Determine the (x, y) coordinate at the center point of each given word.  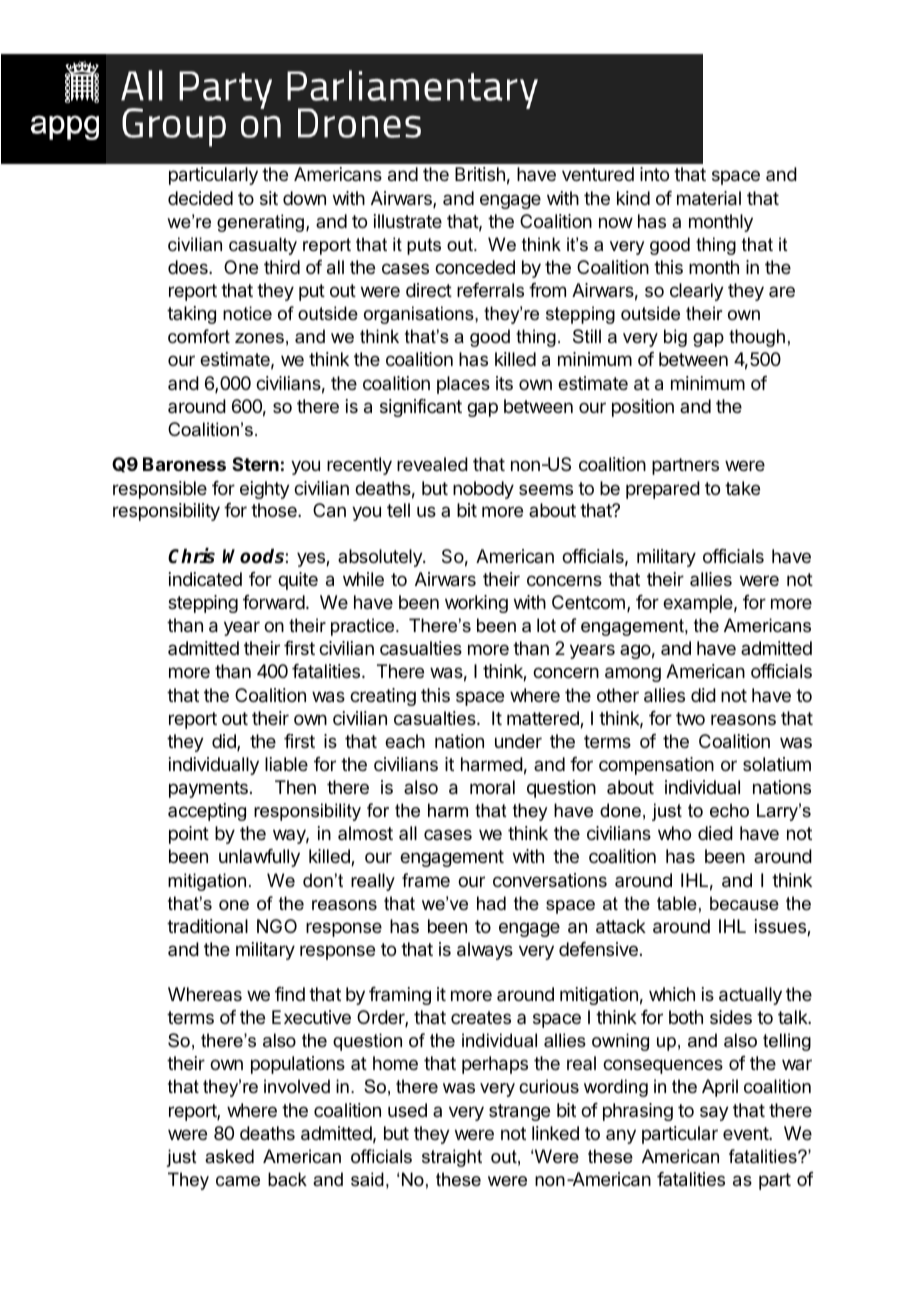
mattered (544, 719)
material (709, 198)
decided (200, 198)
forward (274, 602)
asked (229, 1156)
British (480, 174)
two (690, 718)
